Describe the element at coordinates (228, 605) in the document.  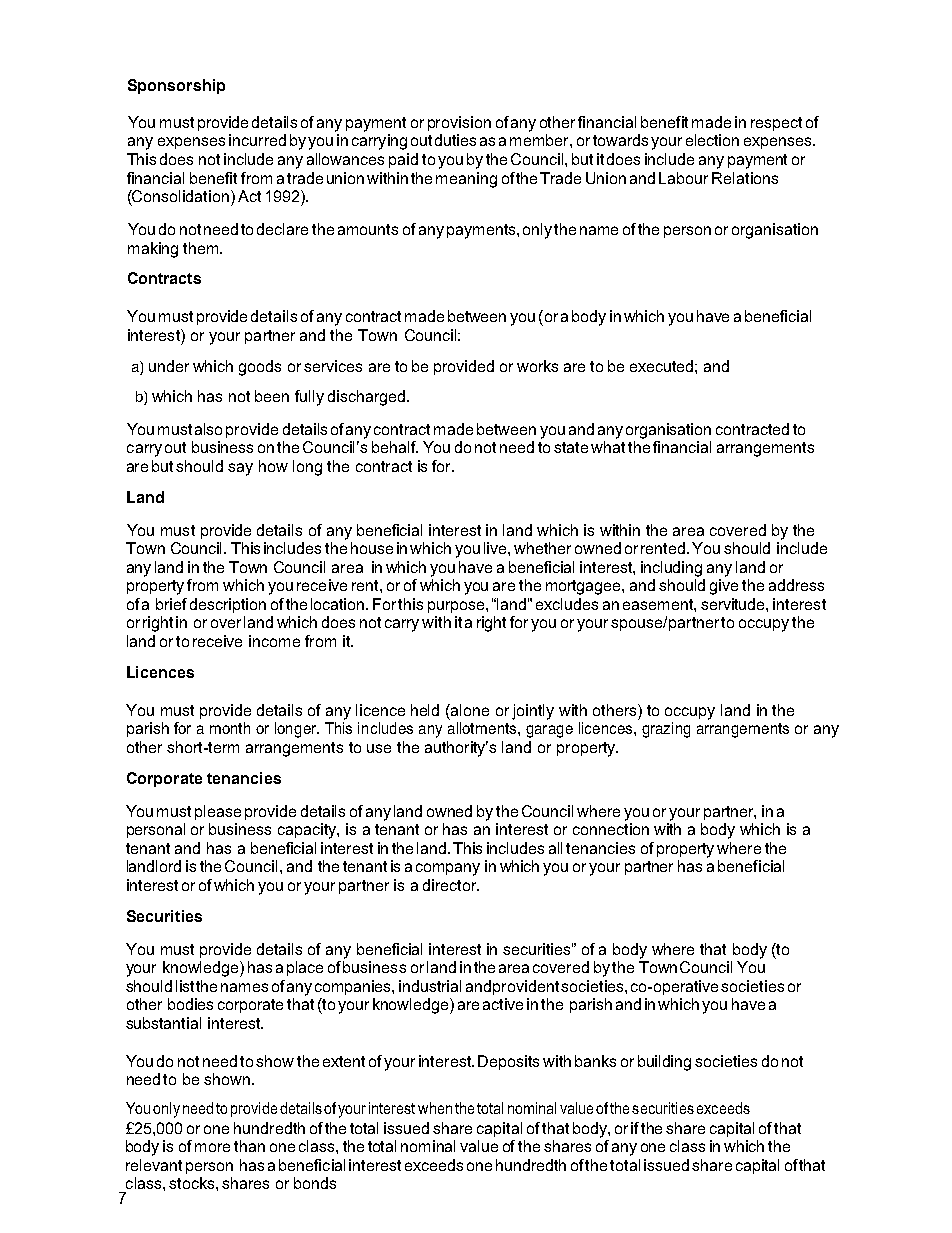
I see `description` at that location.
